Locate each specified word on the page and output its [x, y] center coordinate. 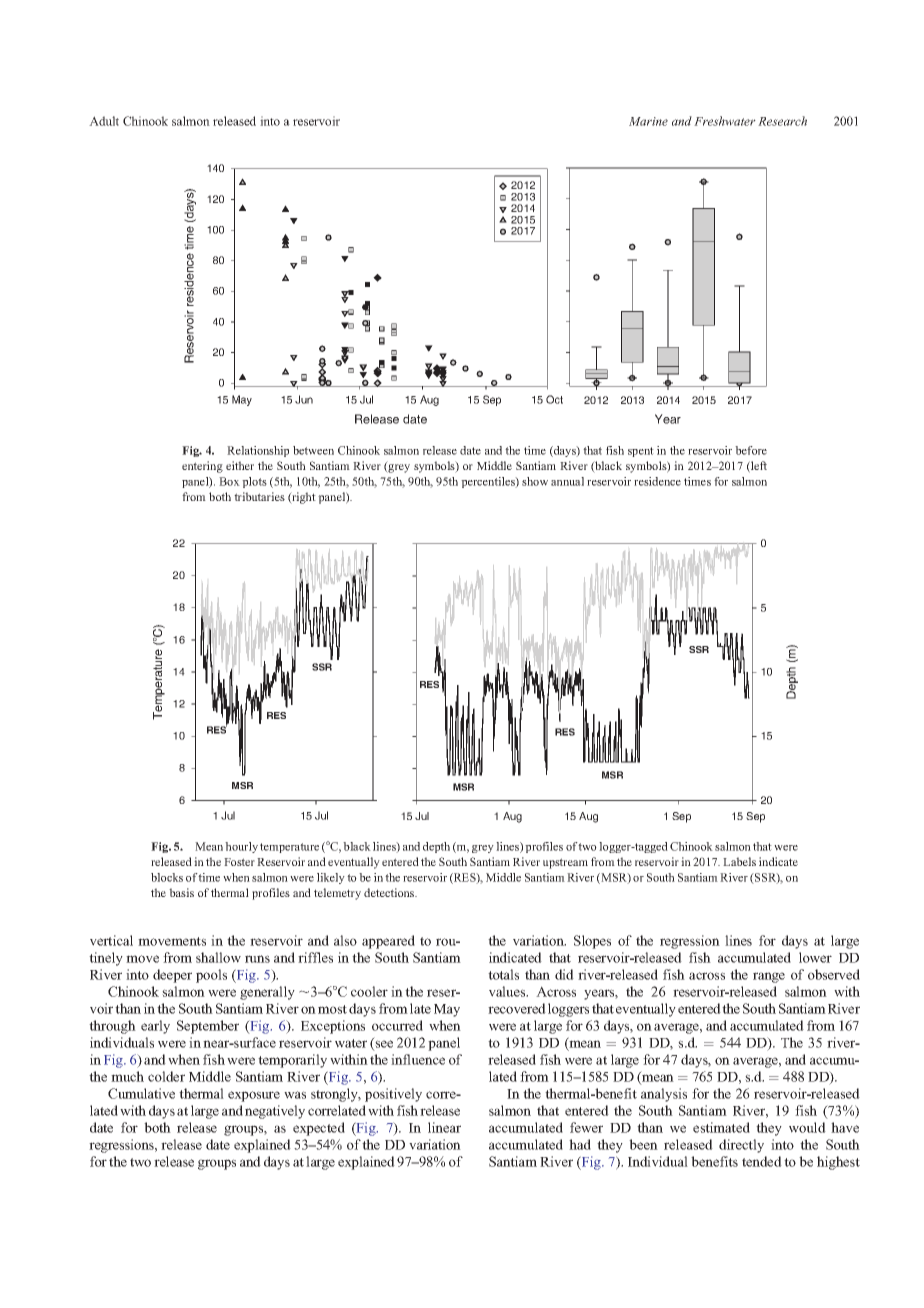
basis [181, 892]
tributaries [259, 496]
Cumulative [141, 1093]
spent [641, 452]
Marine [648, 121]
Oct [554, 399]
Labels [739, 861]
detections [390, 892]
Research [782, 121]
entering [202, 467]
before [751, 450]
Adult [104, 121]
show [535, 481]
